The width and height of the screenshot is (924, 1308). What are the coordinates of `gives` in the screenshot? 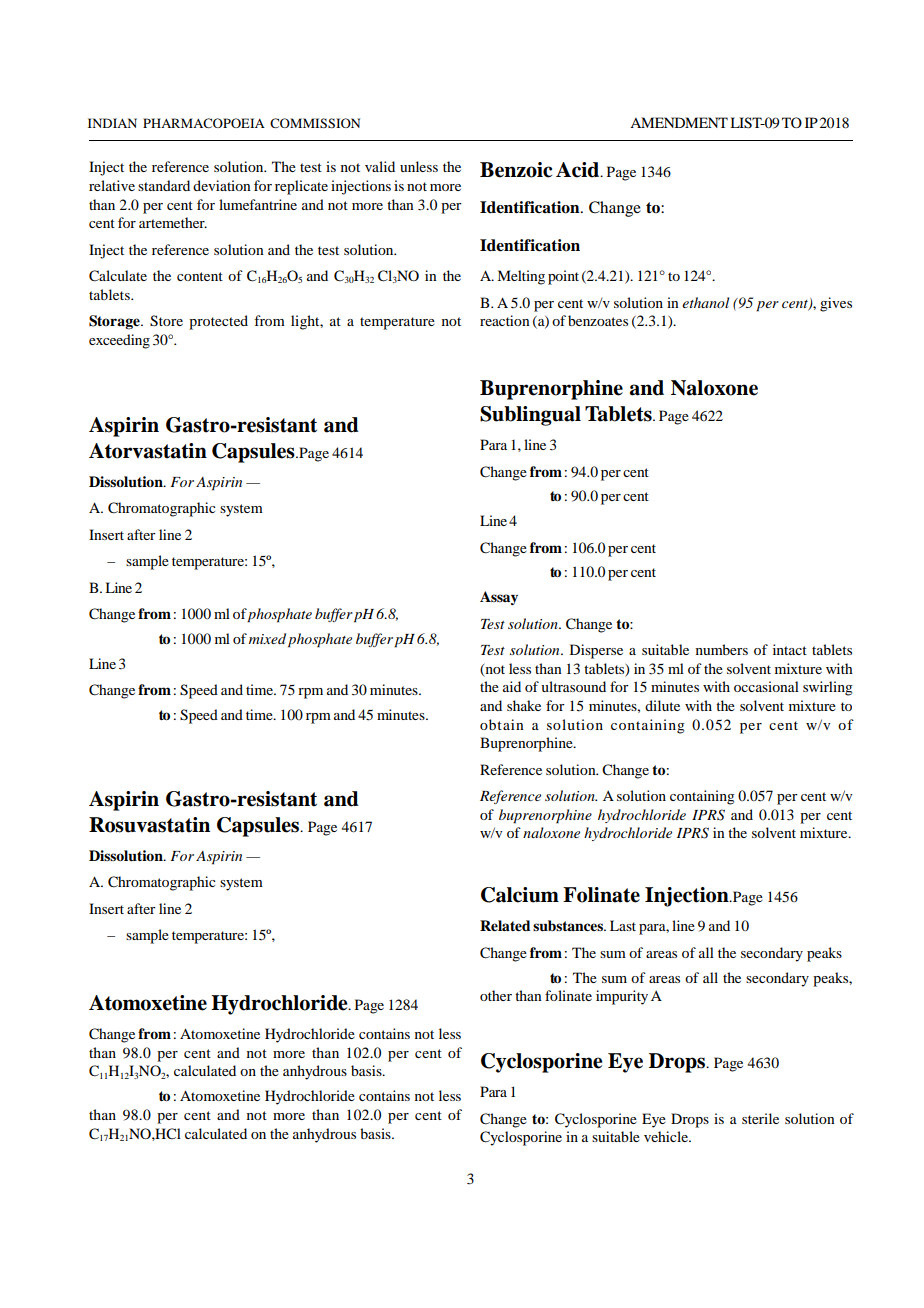 It's located at (836, 304).
